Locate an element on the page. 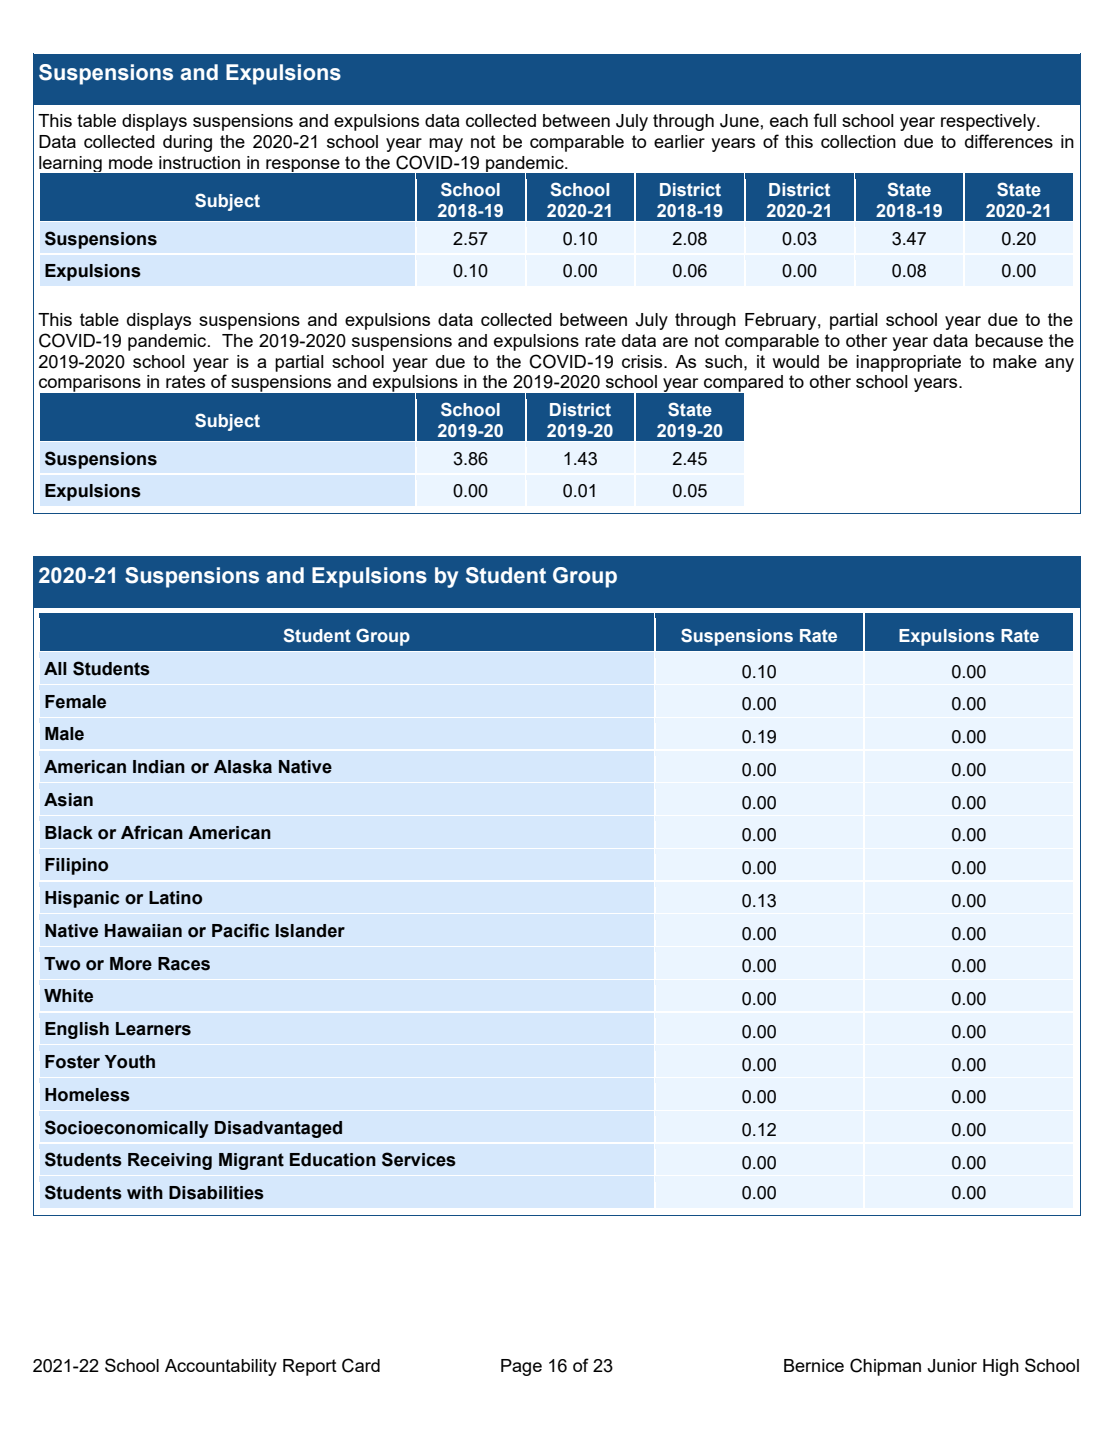 Image resolution: width=1113 pixels, height=1441 pixels. Races is located at coordinates (184, 964).
